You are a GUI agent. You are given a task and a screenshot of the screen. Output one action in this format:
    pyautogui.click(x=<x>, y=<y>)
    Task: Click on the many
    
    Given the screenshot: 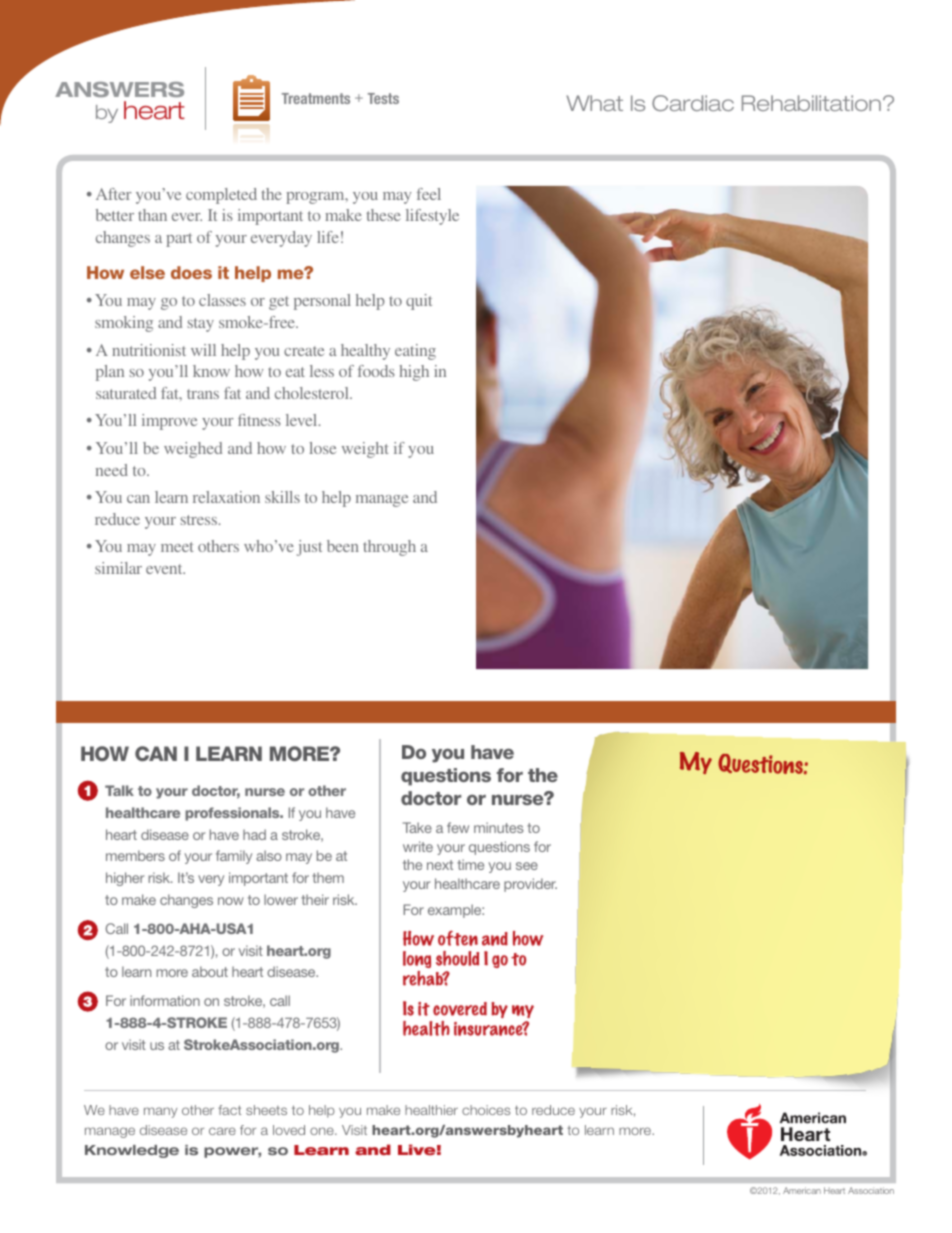 What is the action you would take?
    pyautogui.click(x=160, y=1112)
